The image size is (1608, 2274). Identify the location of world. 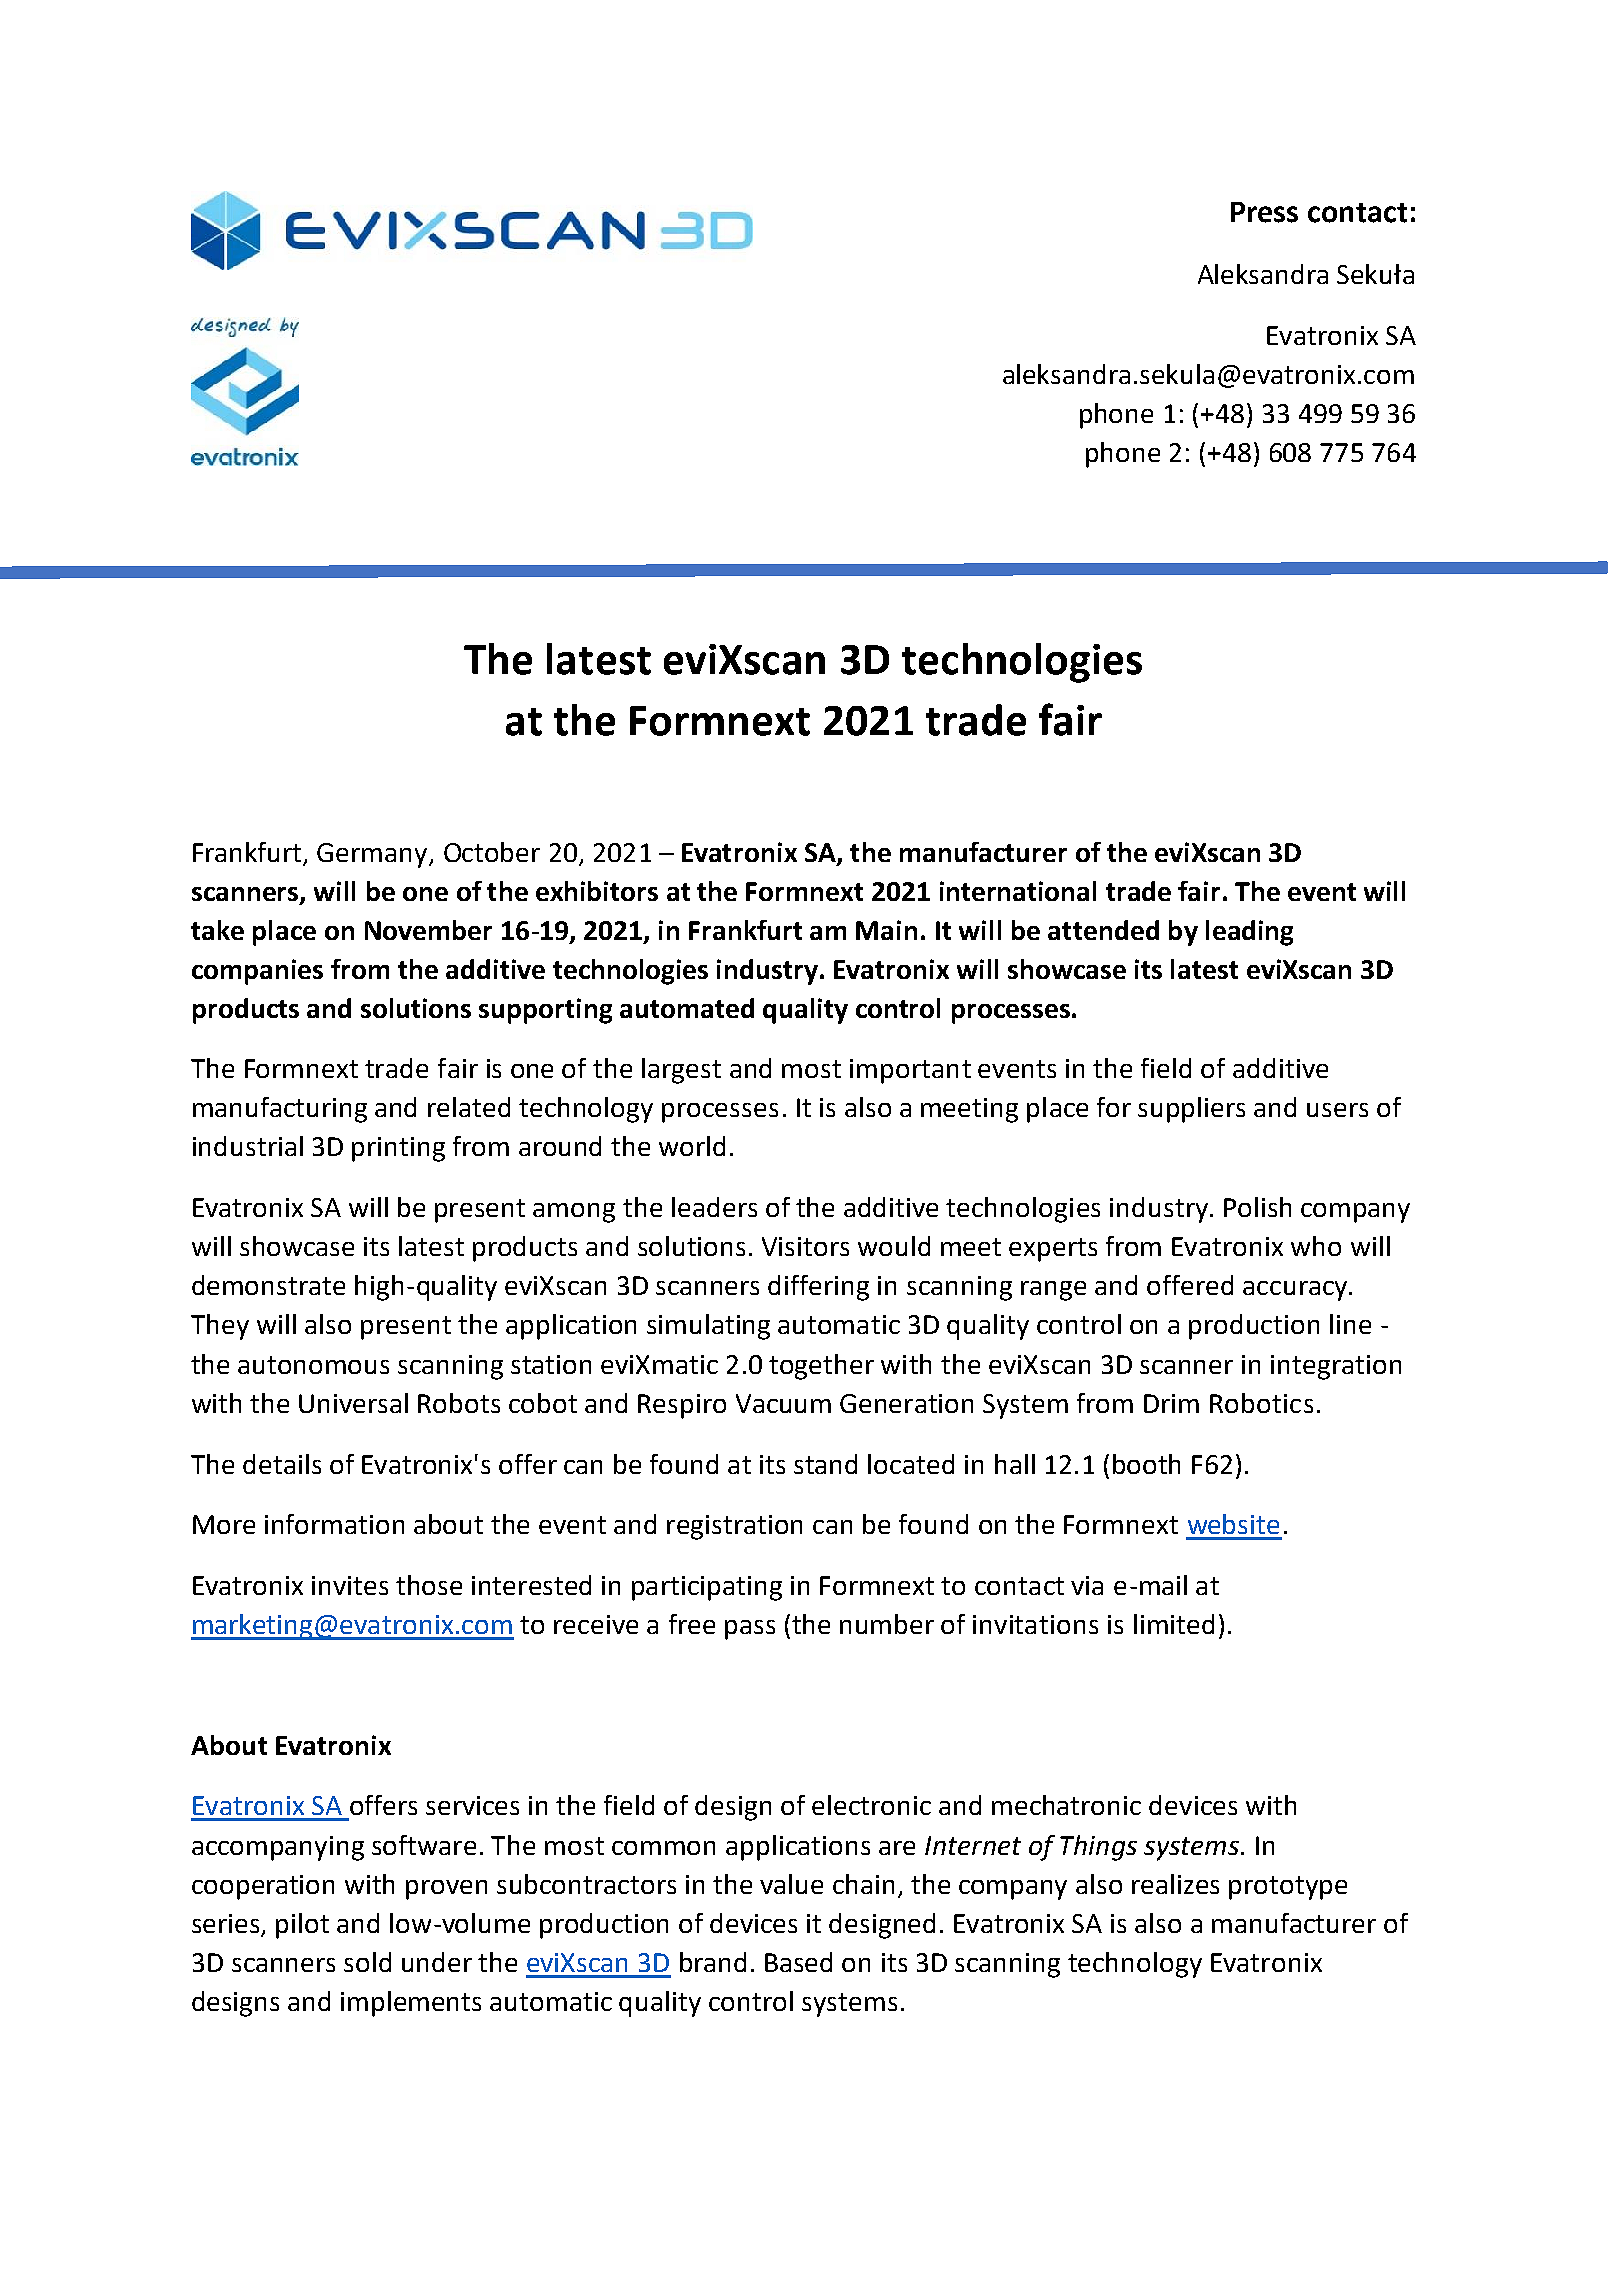
(692, 1146).
